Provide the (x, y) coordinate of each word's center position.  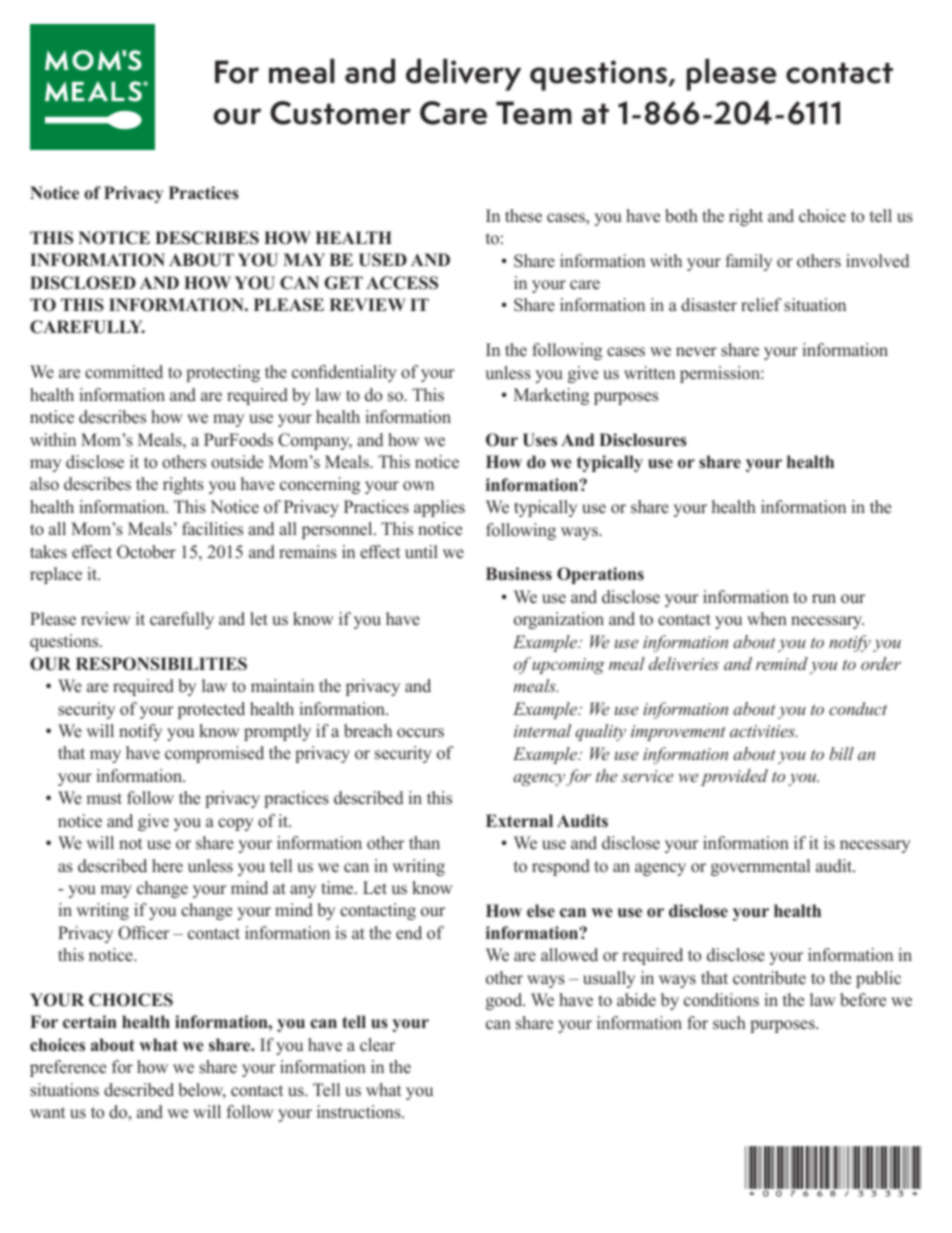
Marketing (551, 396)
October (146, 552)
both (681, 216)
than (424, 842)
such (729, 1023)
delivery (463, 74)
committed (124, 372)
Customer (340, 113)
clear (377, 1045)
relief (761, 305)
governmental (760, 867)
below (202, 1091)
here (167, 866)
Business (519, 574)
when (767, 619)
